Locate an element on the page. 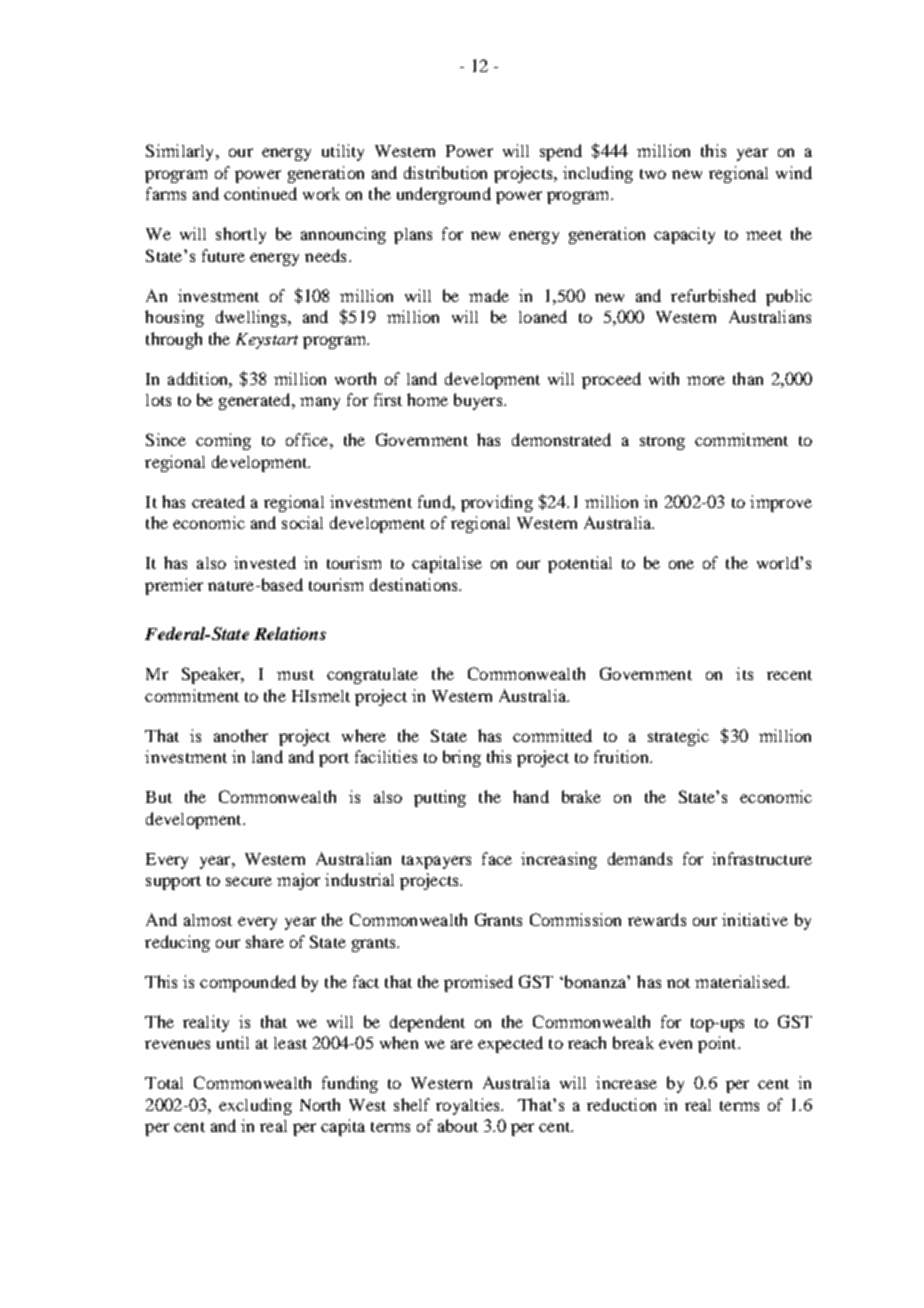 The width and height of the page is (924, 1308). generated is located at coordinates (256, 401).
